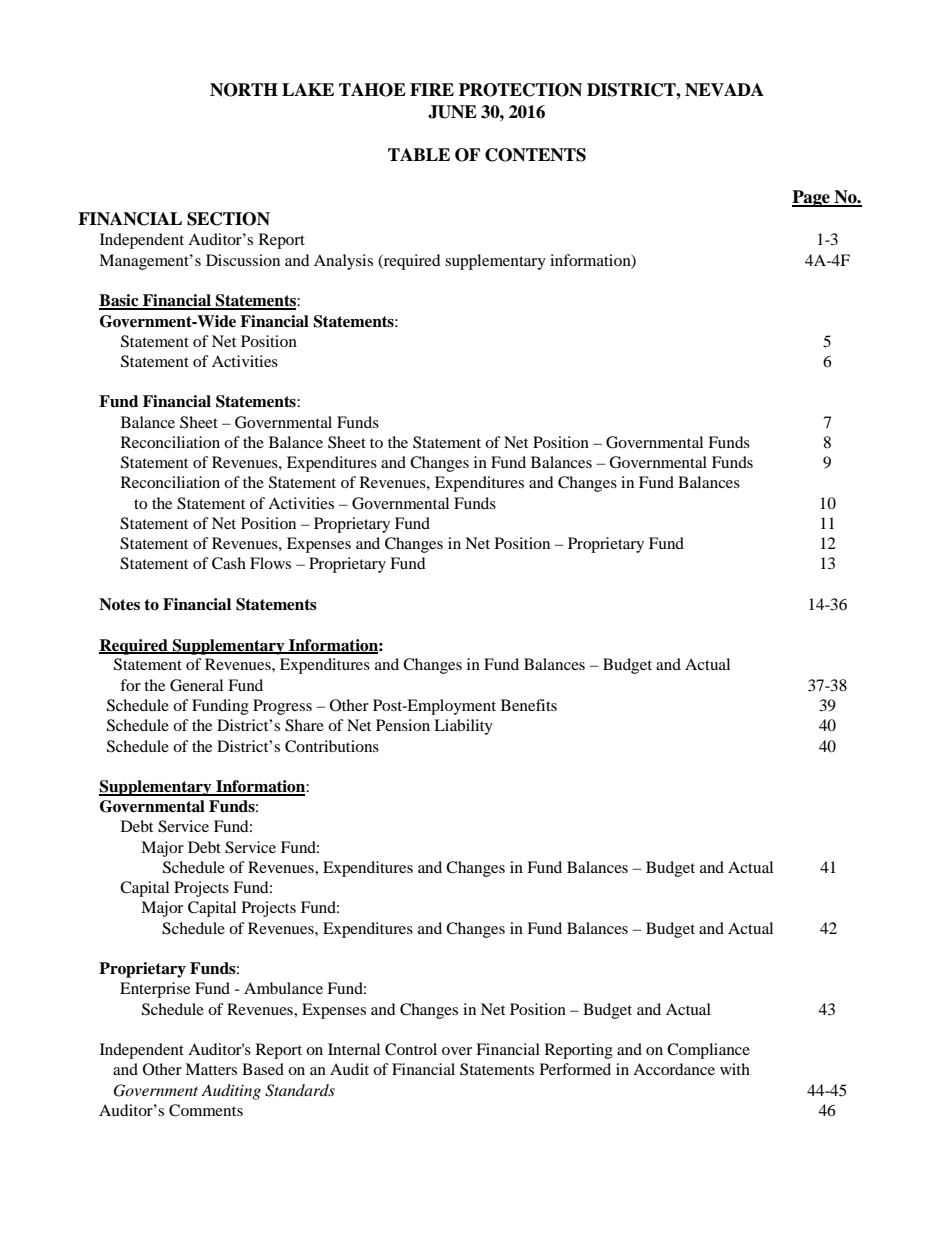  Describe the element at coordinates (463, 727) in the screenshot. I see `Liability` at that location.
